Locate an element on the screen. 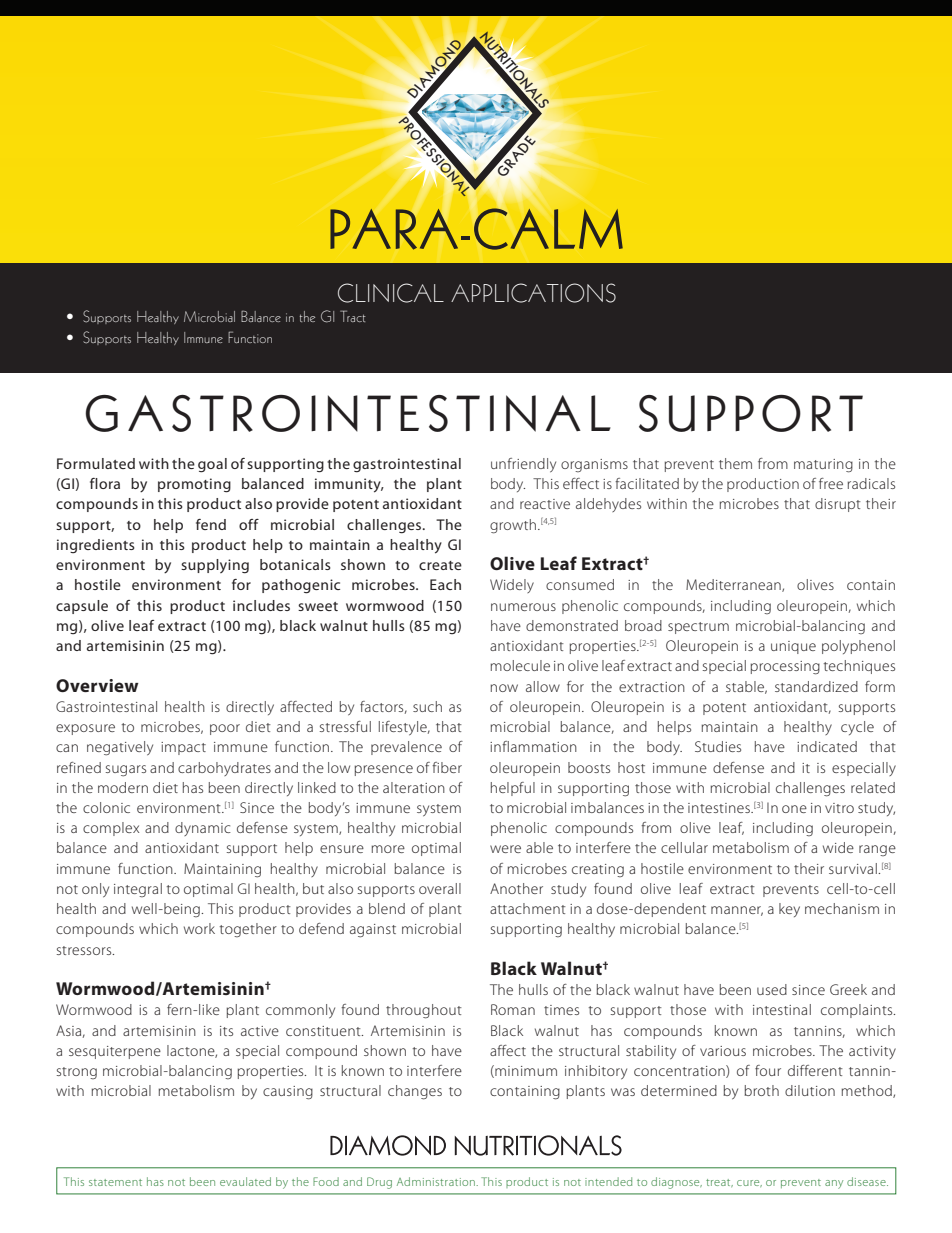  APPLICATIONS is located at coordinates (533, 293).
